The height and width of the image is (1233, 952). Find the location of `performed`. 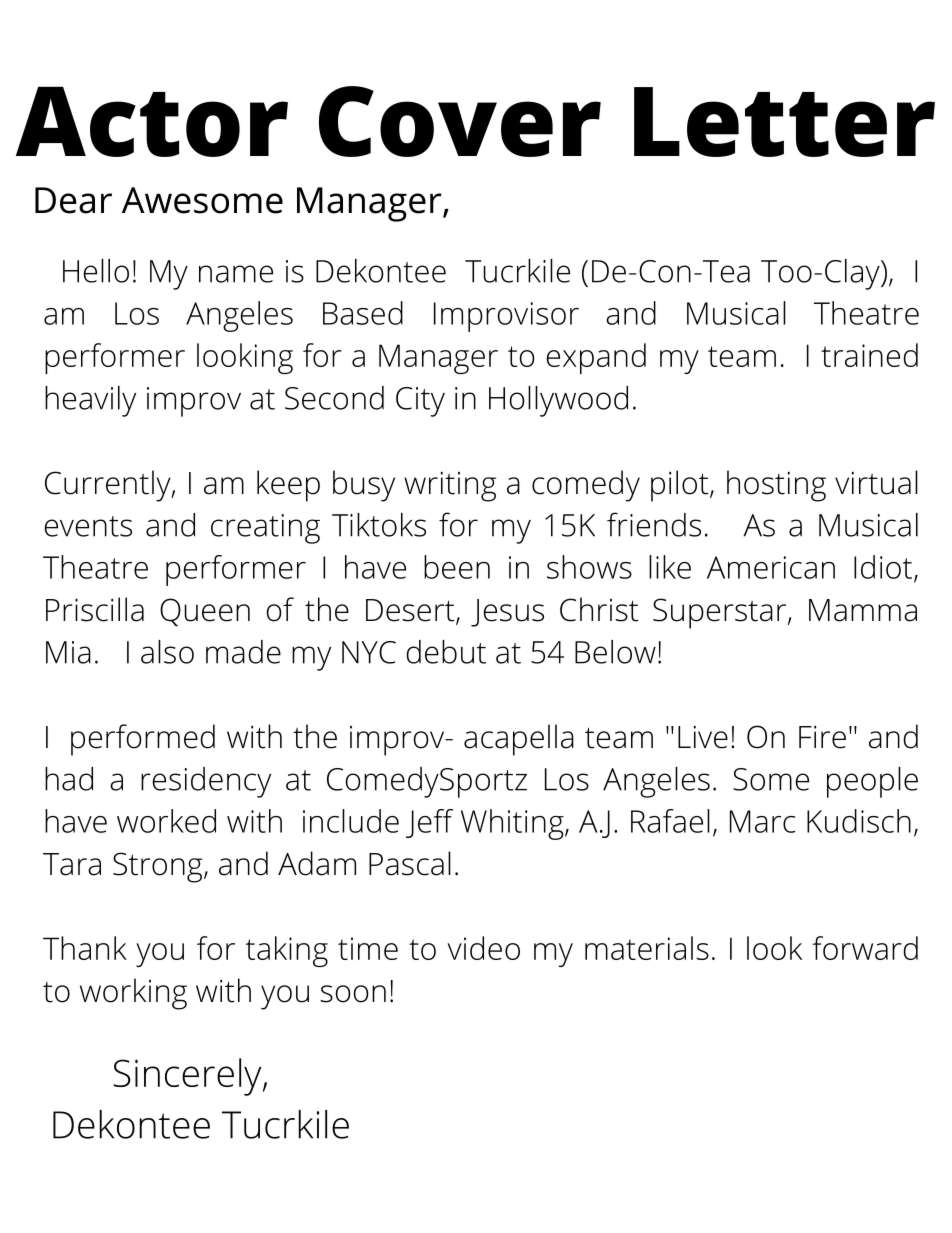

performed is located at coordinates (143, 740).
